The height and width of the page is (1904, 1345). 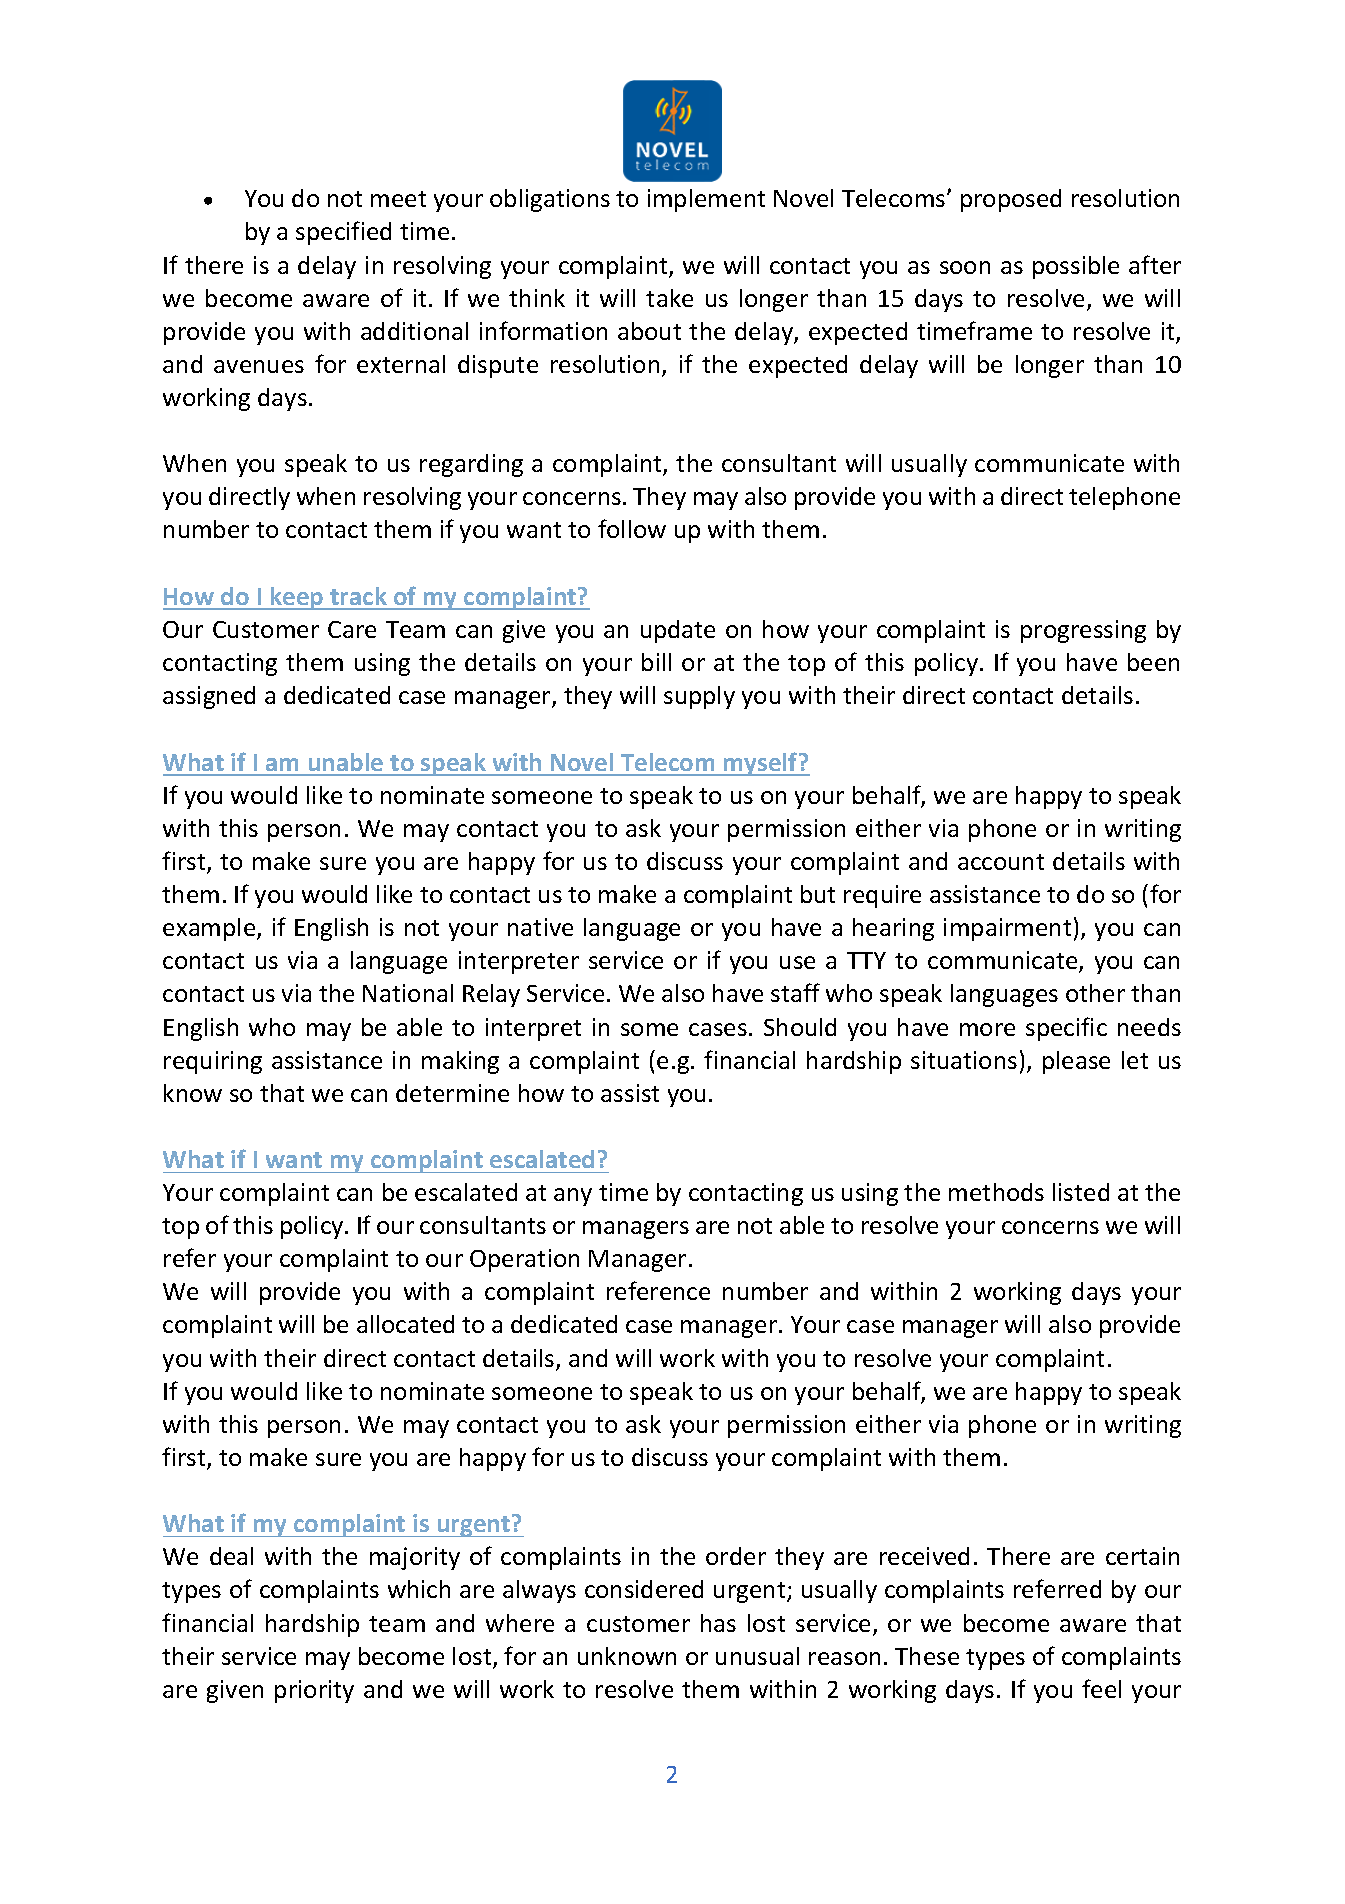 What do you see at coordinates (699, 697) in the page?
I see `supply` at bounding box center [699, 697].
